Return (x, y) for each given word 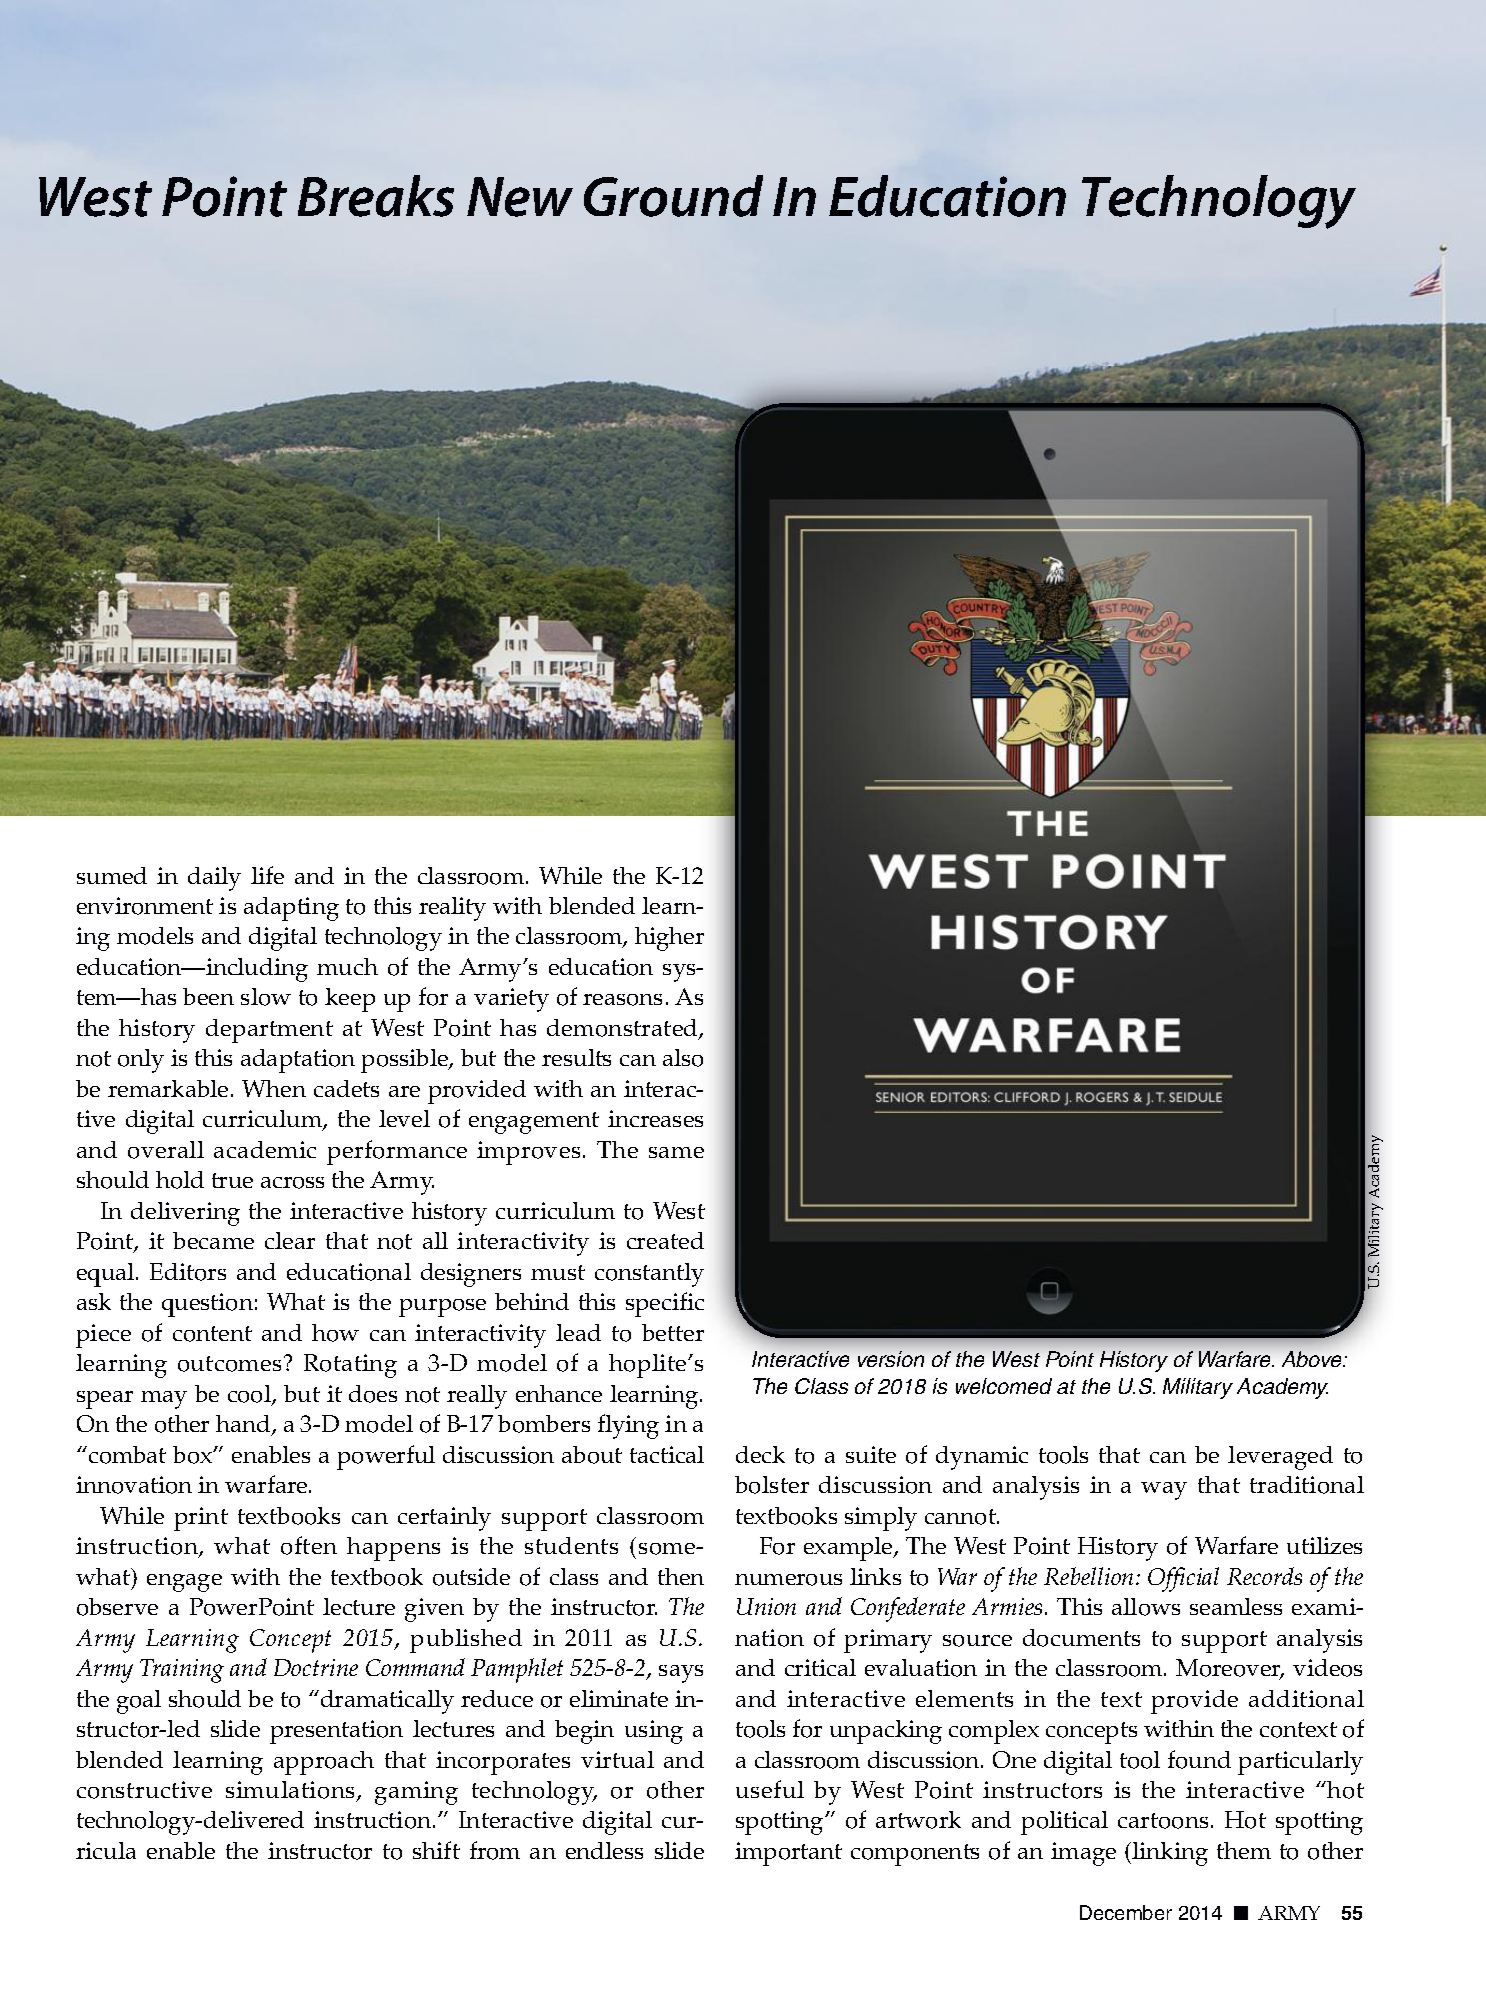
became (213, 1240)
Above (1313, 1359)
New (520, 197)
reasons (622, 1000)
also (683, 1058)
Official (1183, 1579)
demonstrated (623, 1029)
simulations (292, 1791)
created (665, 1240)
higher (669, 939)
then (681, 1576)
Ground (673, 196)
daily (214, 879)
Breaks (376, 196)
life (267, 875)
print (201, 1519)
